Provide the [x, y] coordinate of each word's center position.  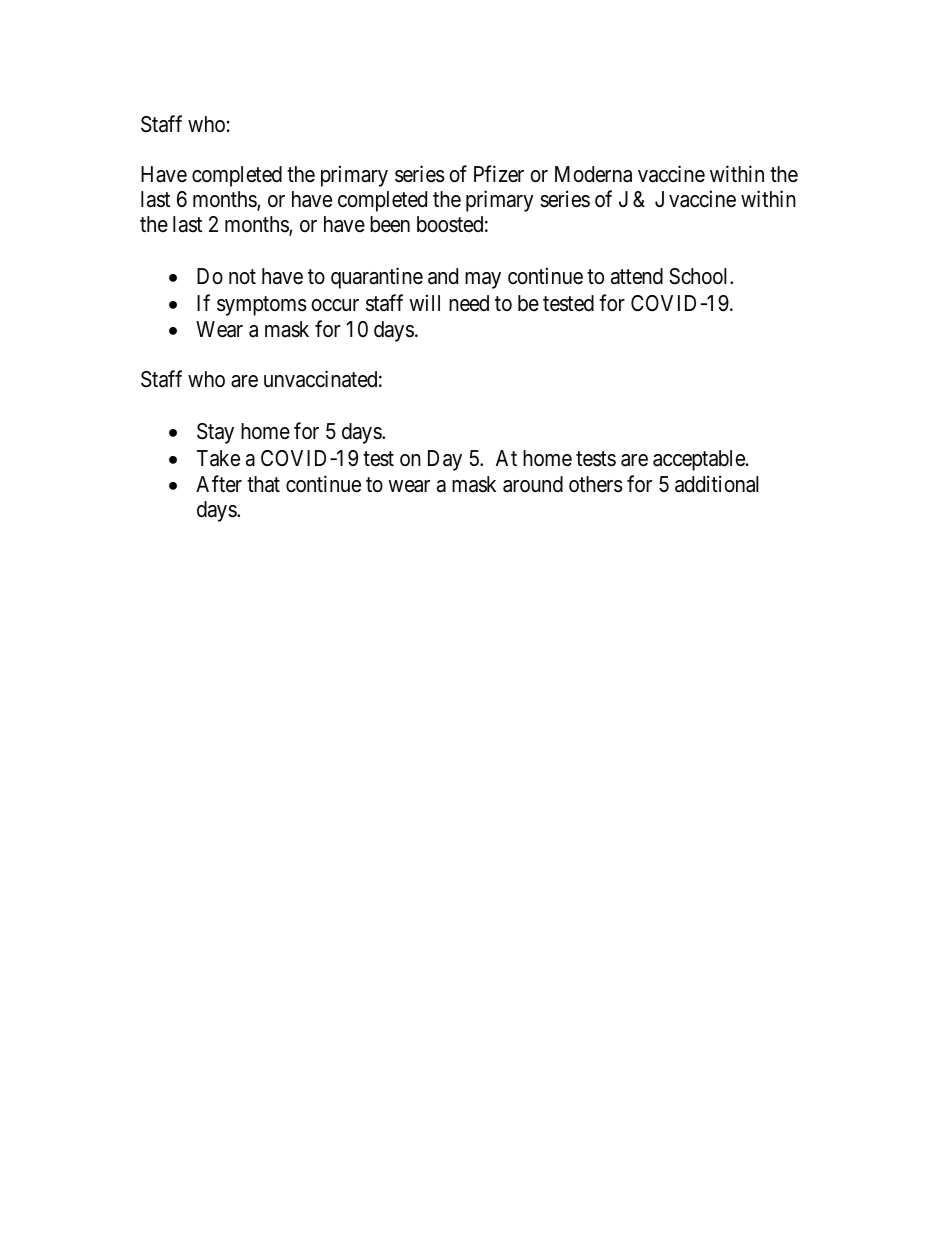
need [469, 303]
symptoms [262, 306]
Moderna [593, 174]
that [263, 484]
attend [637, 276]
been [390, 224]
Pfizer [499, 174]
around [533, 484]
